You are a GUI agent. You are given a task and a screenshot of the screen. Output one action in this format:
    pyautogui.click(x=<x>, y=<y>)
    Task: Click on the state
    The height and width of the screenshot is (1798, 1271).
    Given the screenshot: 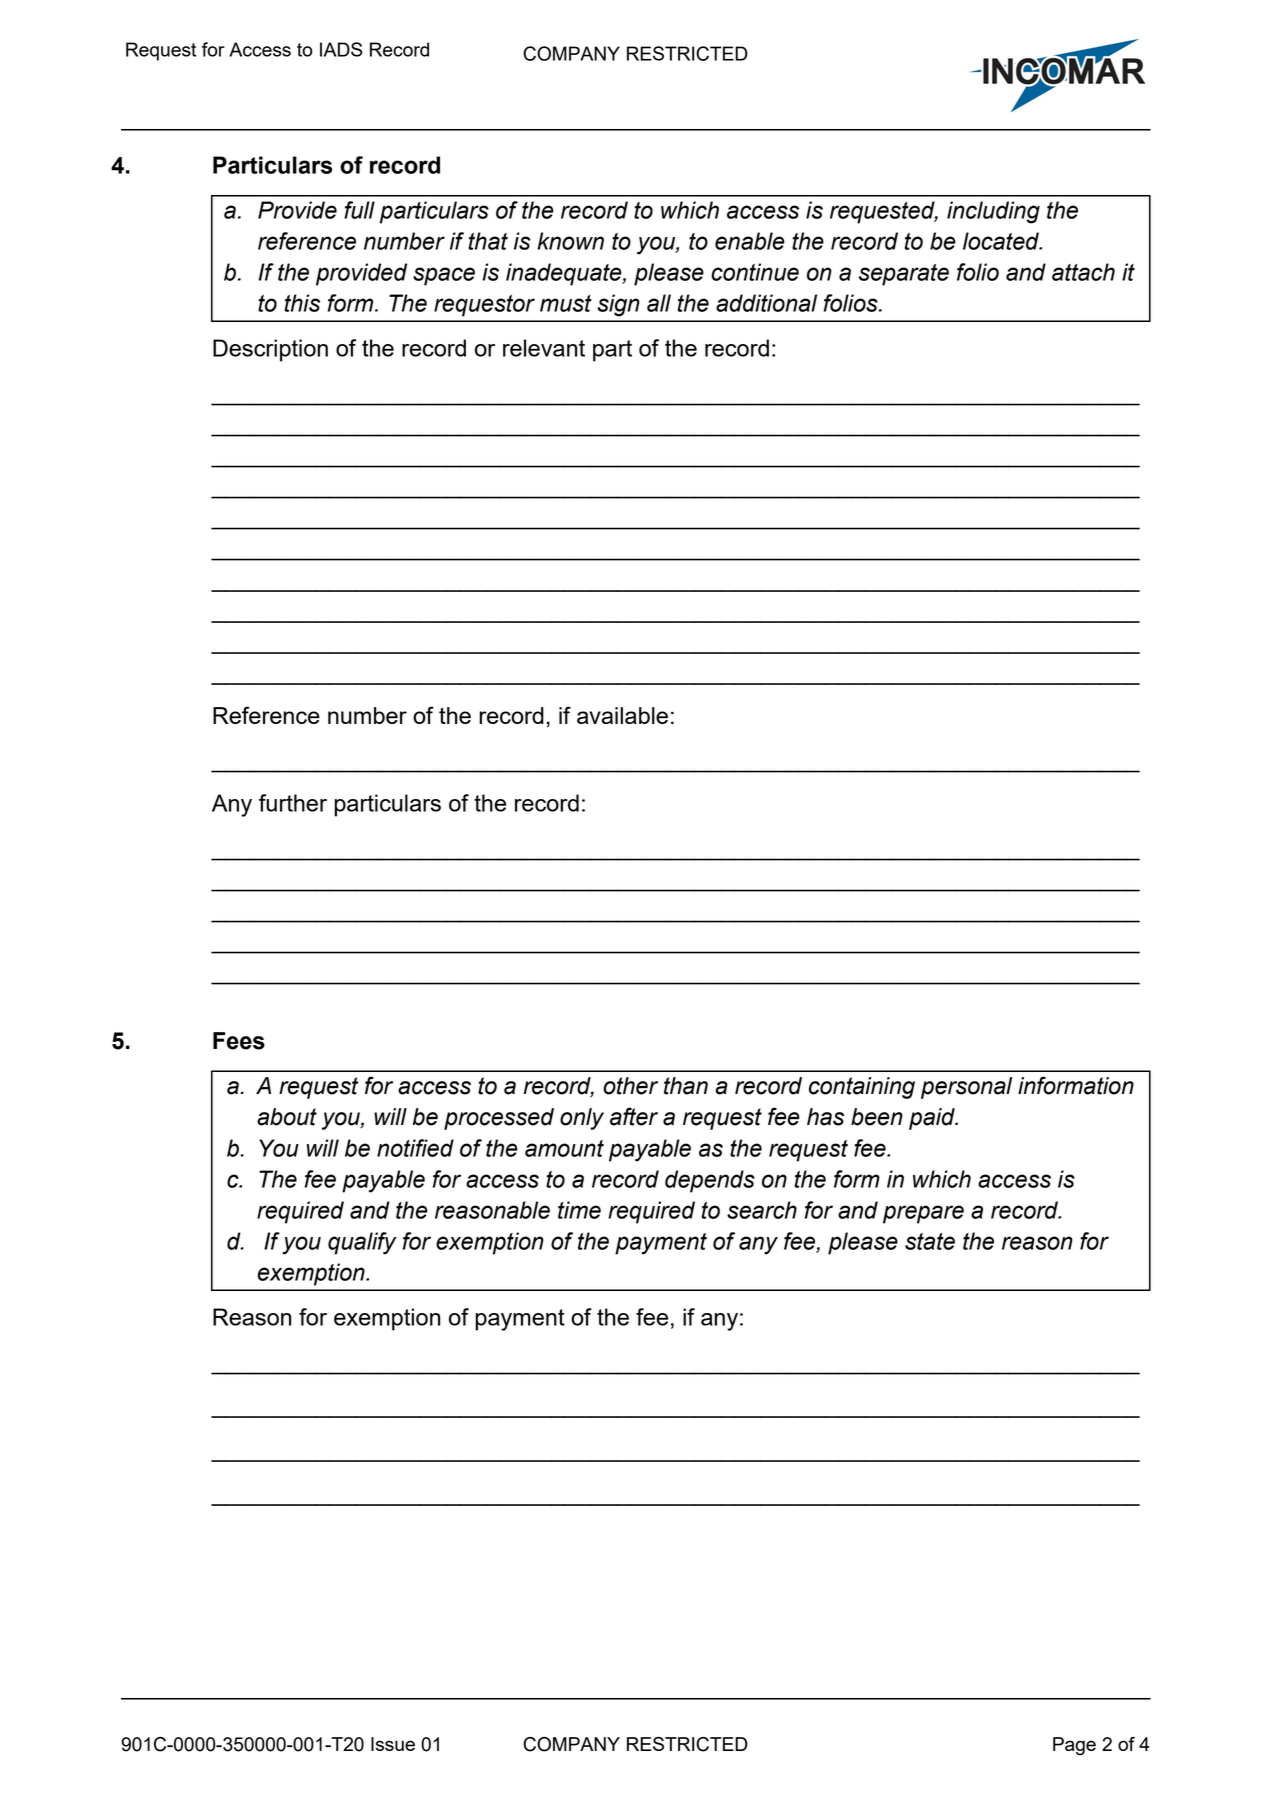 What is the action you would take?
    pyautogui.click(x=930, y=1241)
